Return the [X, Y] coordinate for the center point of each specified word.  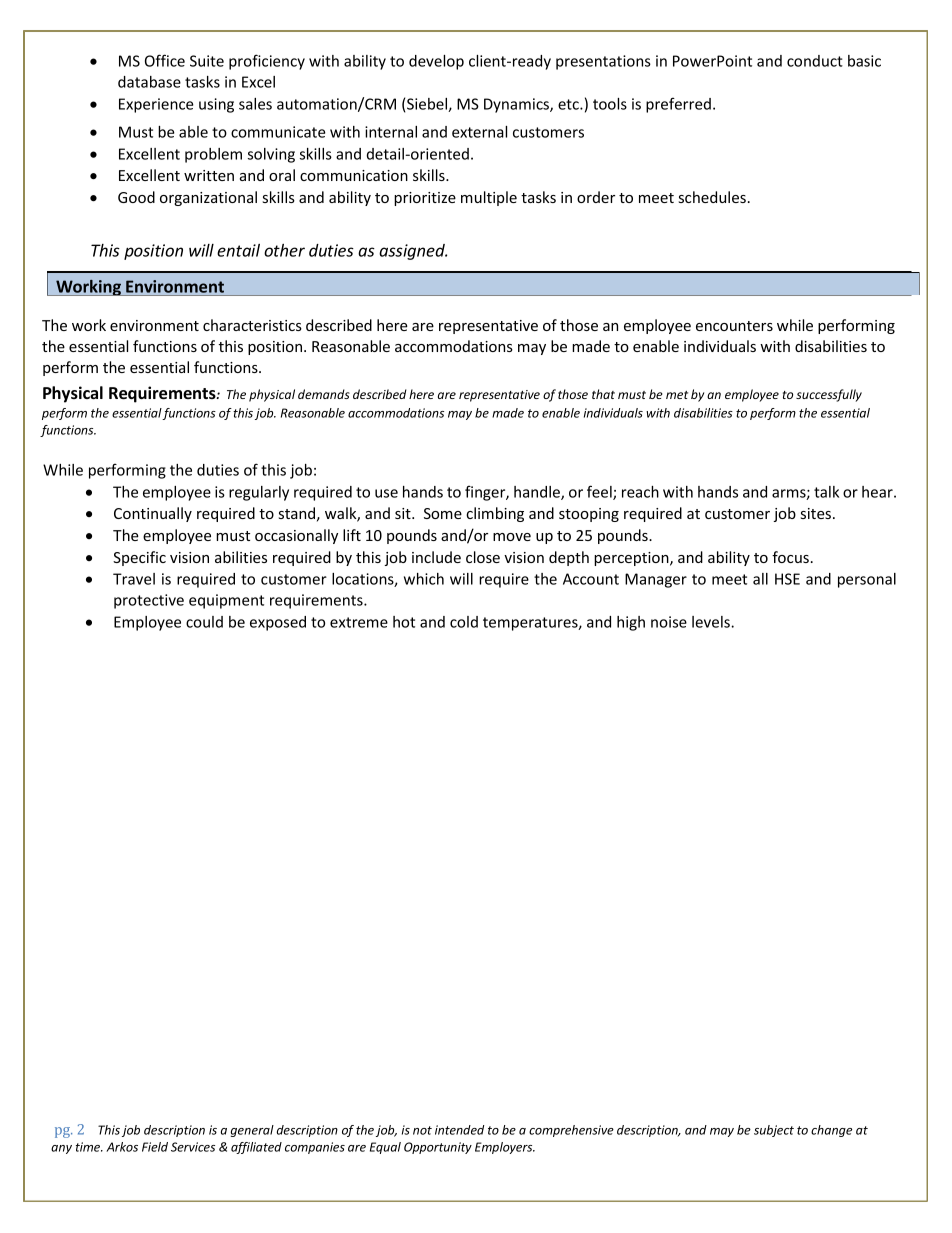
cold [464, 622]
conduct [815, 61]
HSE [787, 579]
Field [155, 1147]
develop [436, 62]
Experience [156, 105]
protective [149, 601]
